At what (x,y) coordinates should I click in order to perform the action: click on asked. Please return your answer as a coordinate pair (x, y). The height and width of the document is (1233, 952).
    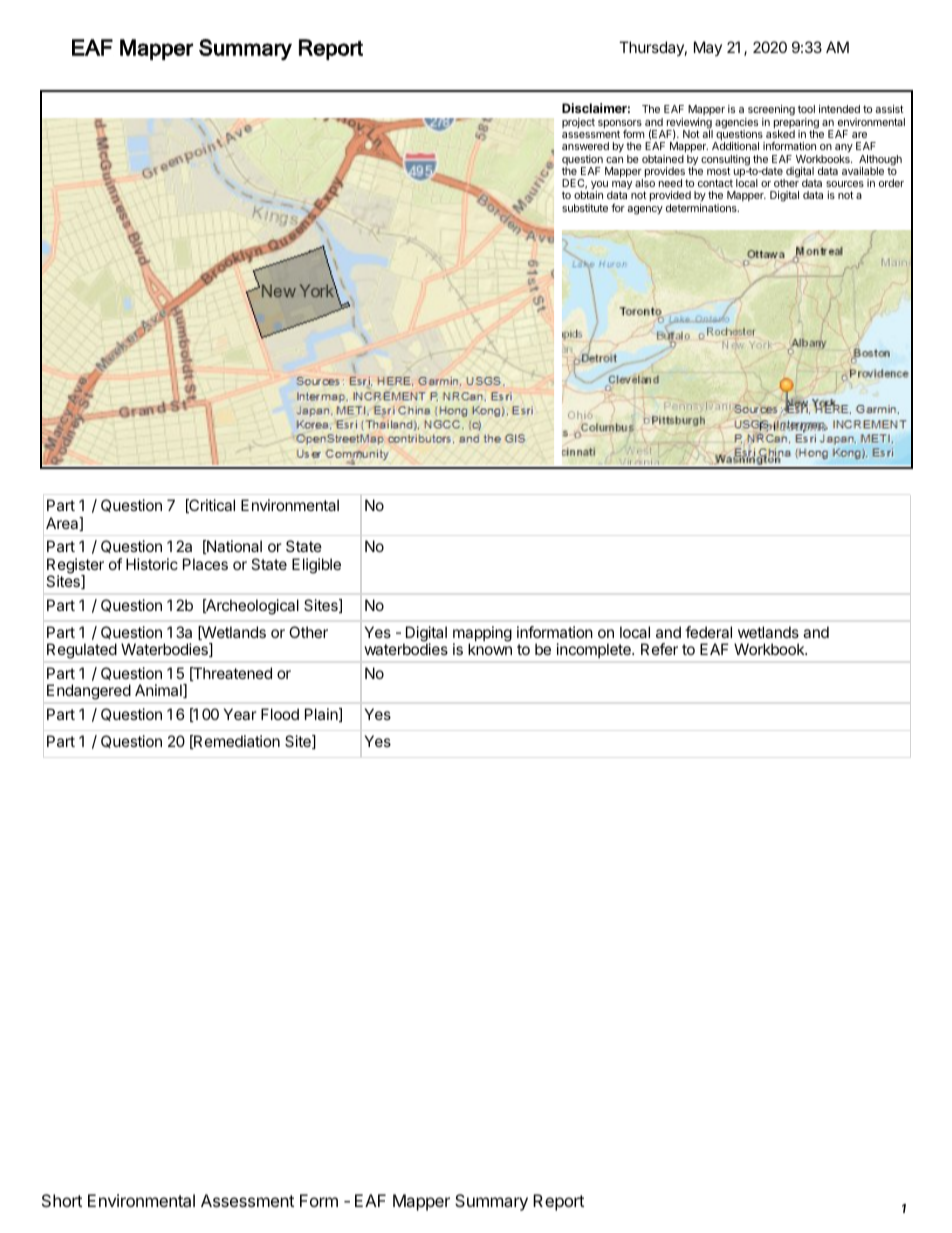
    Looking at the image, I should click on (780, 134).
